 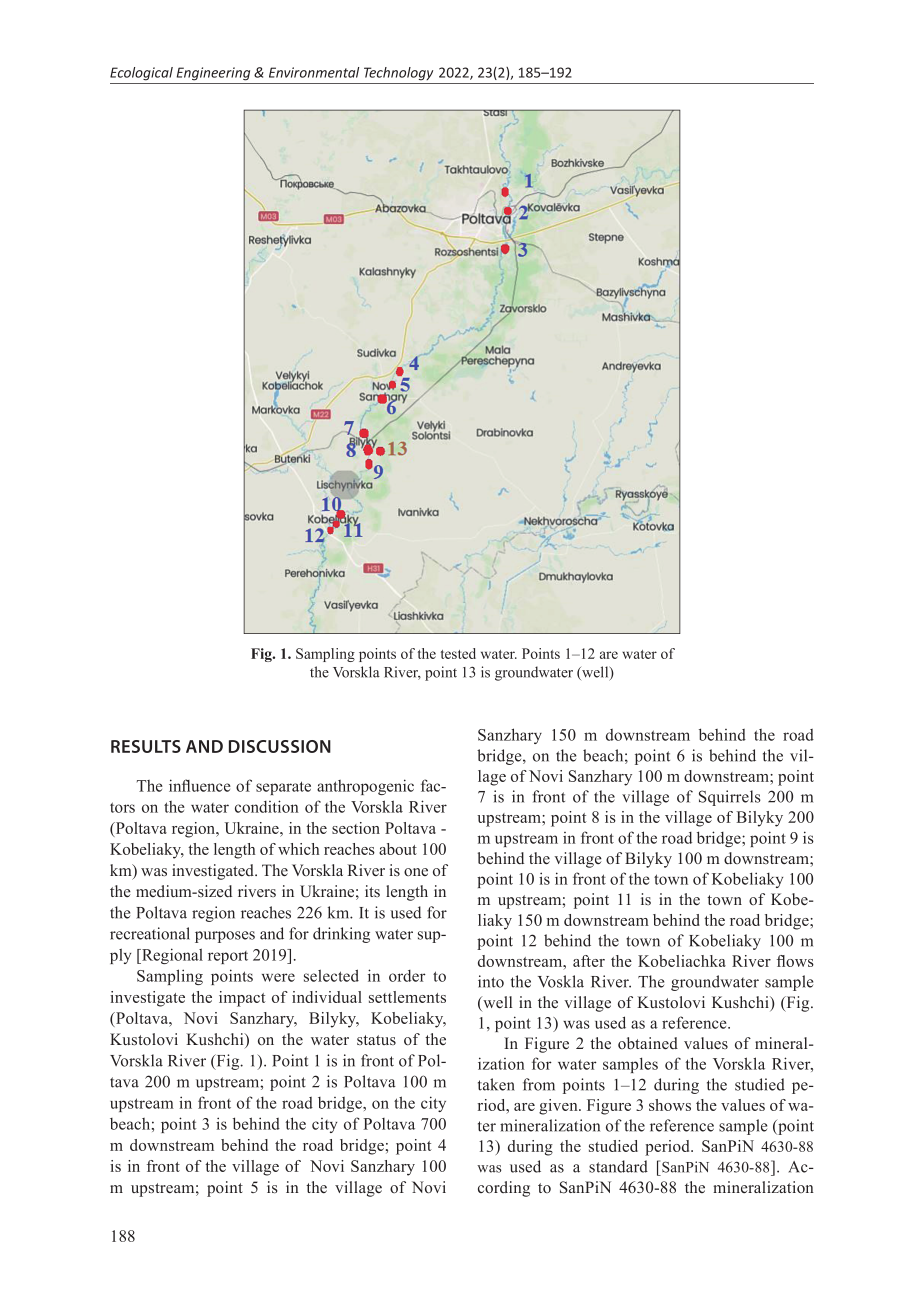 What do you see at coordinates (213, 74) in the document?
I see `Engineering` at bounding box center [213, 74].
